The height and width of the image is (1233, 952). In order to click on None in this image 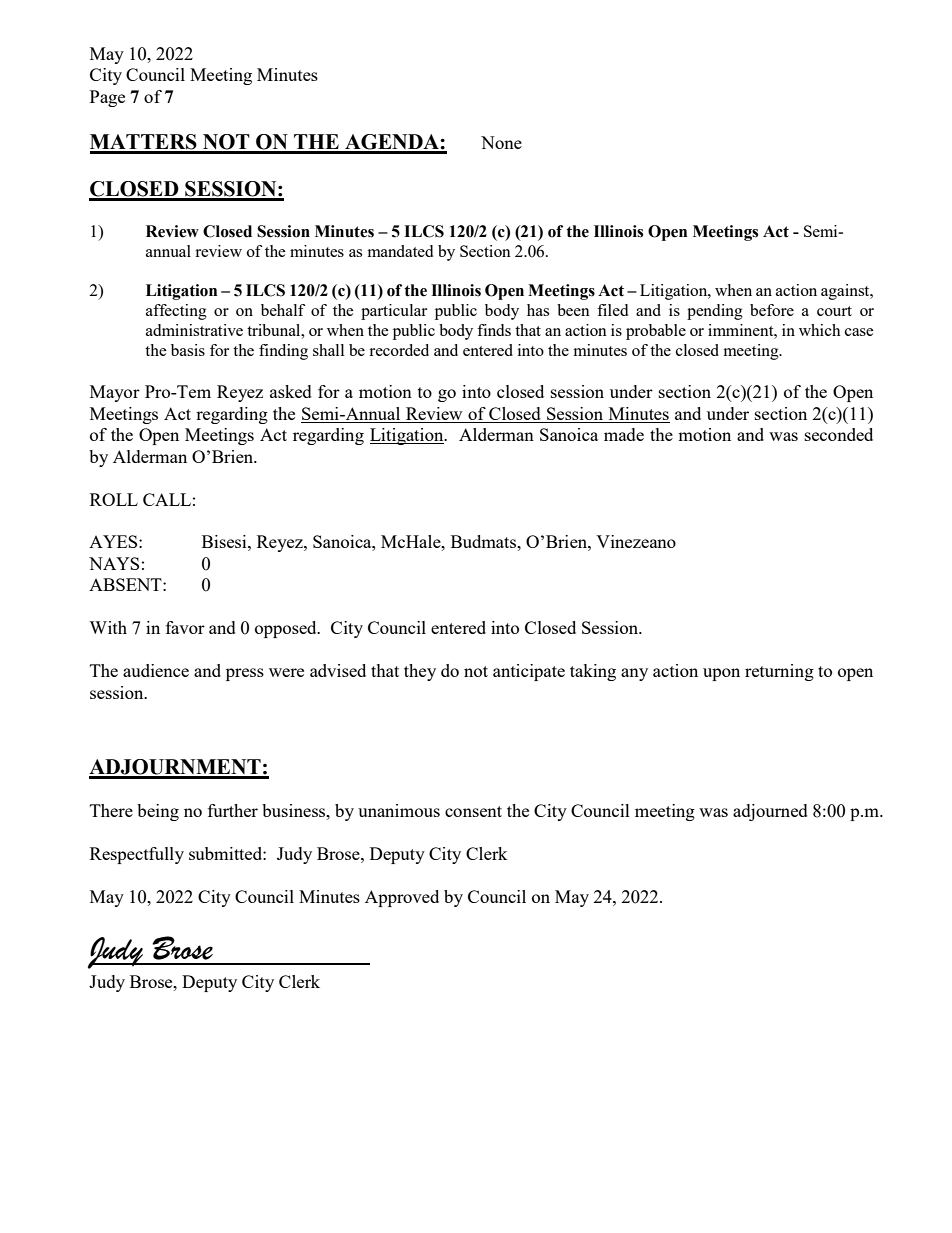, I will do `click(501, 142)`.
